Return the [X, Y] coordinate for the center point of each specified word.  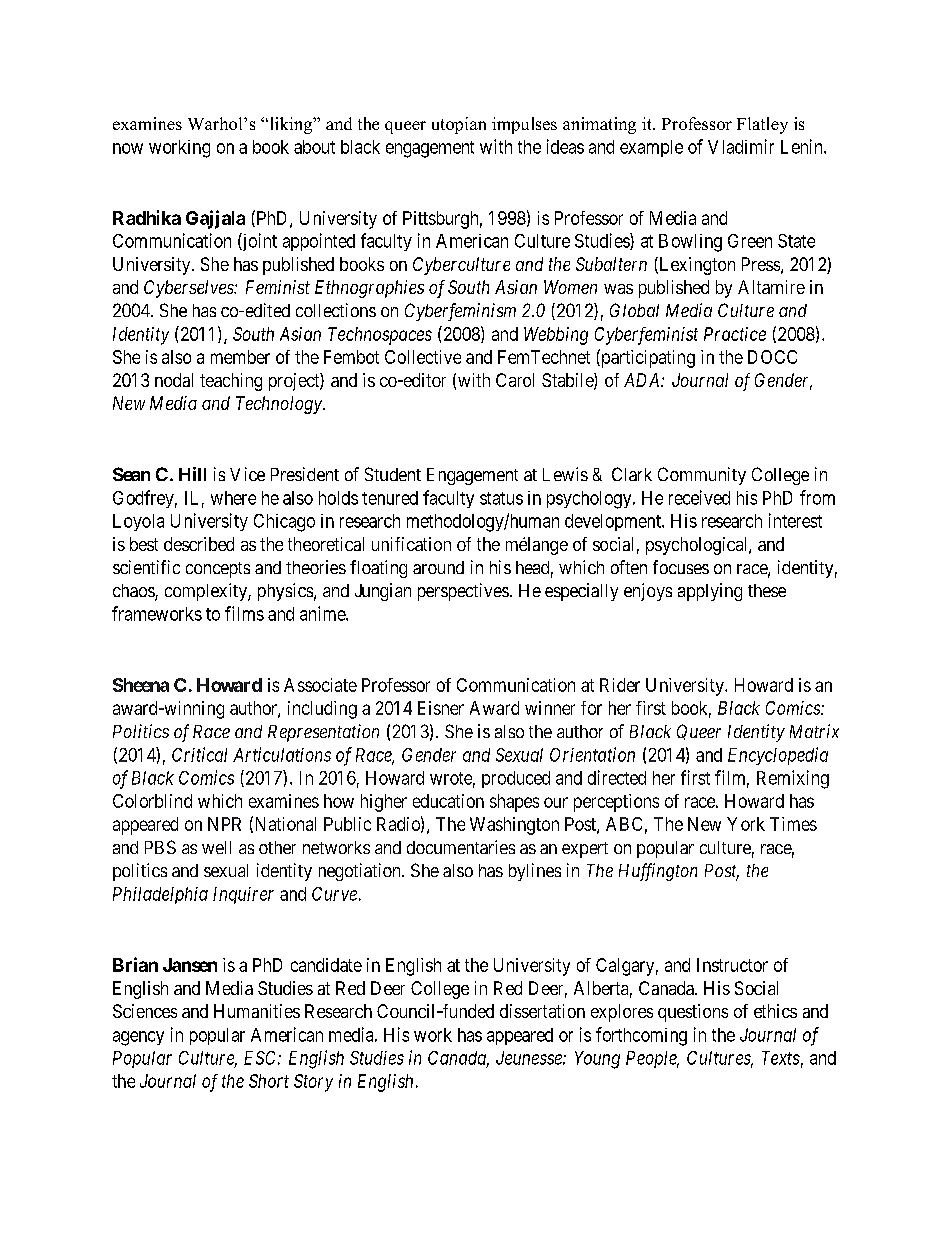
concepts [218, 570]
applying [710, 592]
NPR [224, 824]
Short [269, 1081]
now [128, 148]
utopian [459, 125]
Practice [735, 334]
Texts [781, 1058]
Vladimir [741, 146]
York [746, 824]
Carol [515, 380]
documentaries [461, 847]
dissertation [542, 1011]
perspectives [463, 592]
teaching [231, 382]
